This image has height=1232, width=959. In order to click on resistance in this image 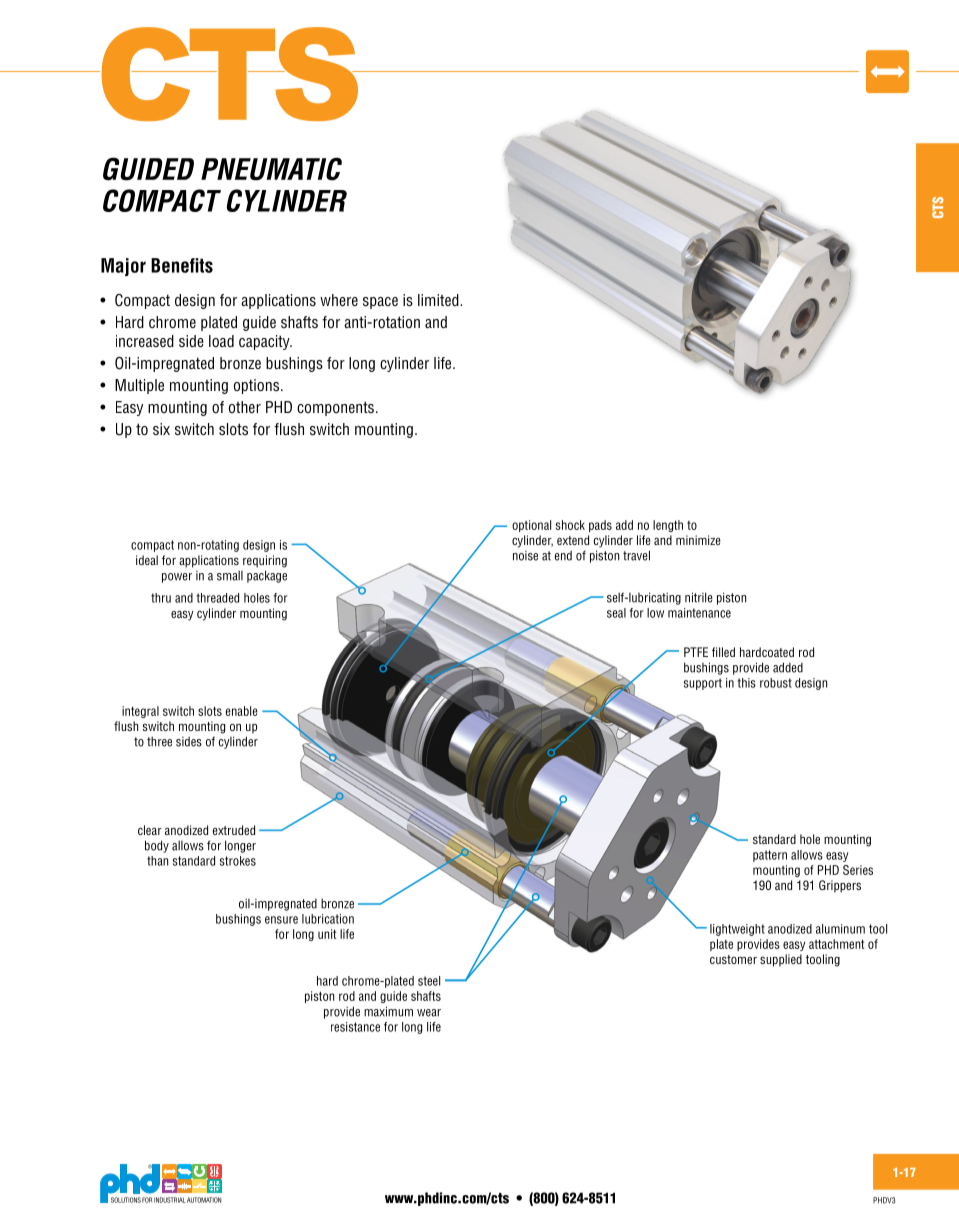, I will do `click(355, 1027)`.
